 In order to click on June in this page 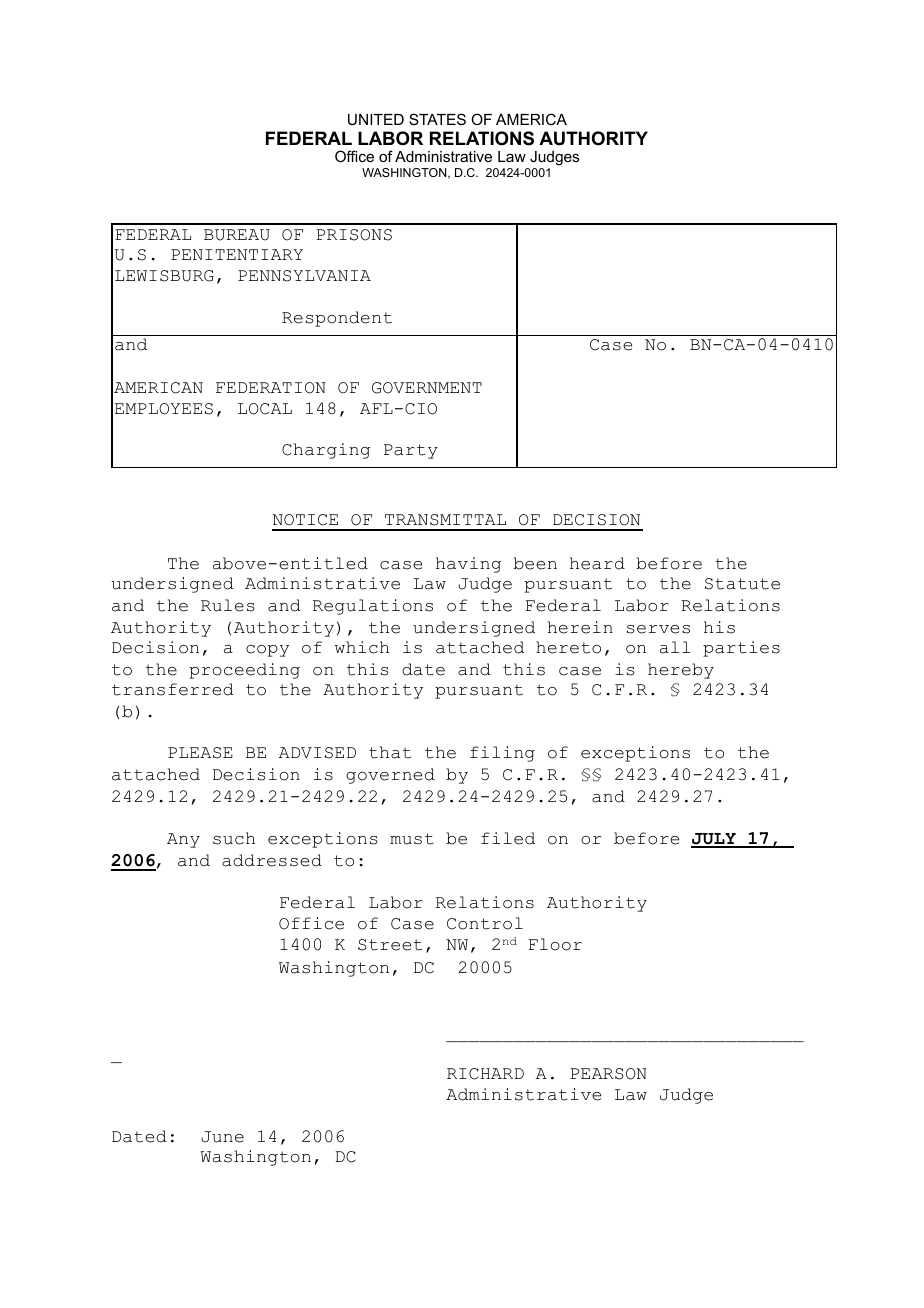, I will do `click(223, 1137)`.
